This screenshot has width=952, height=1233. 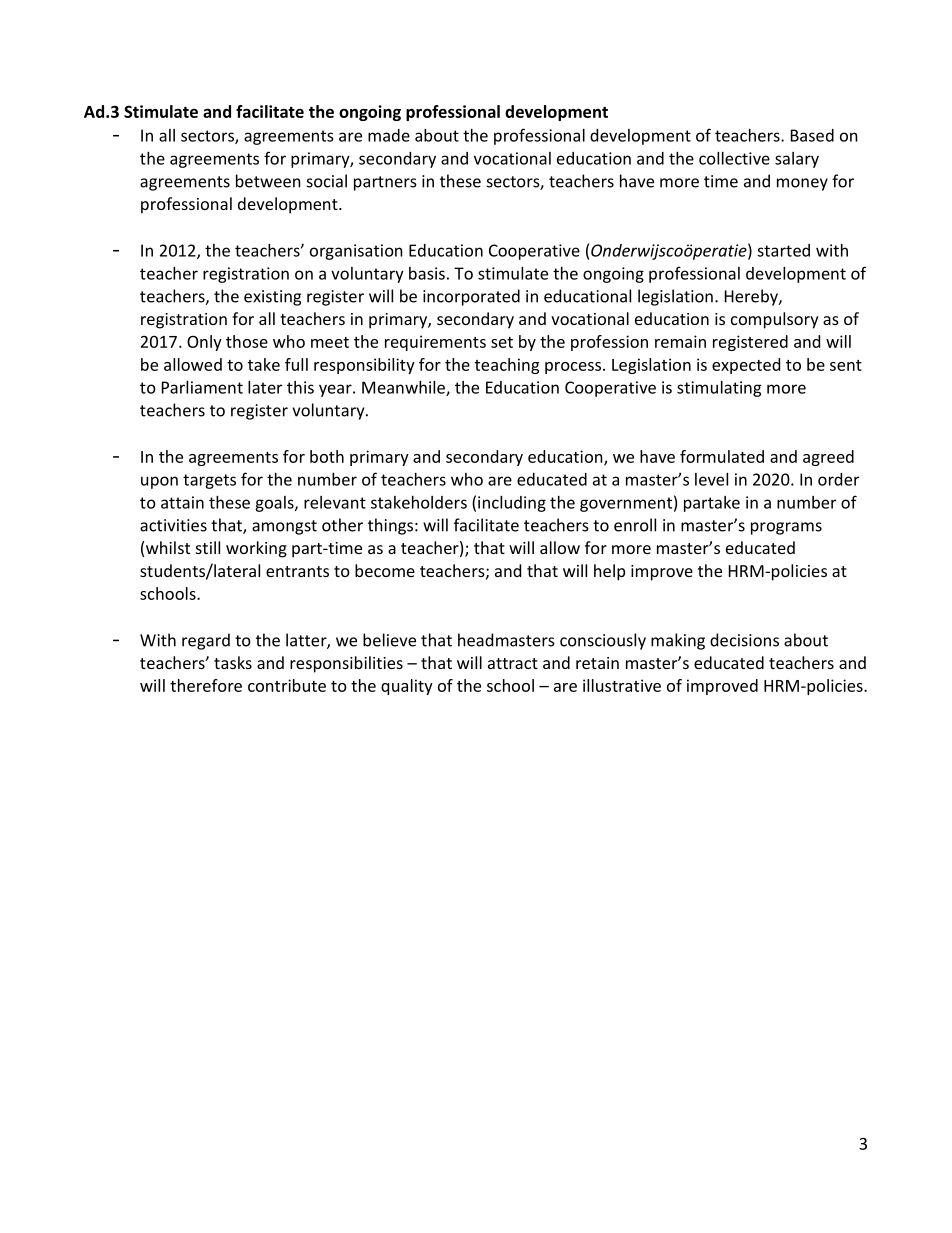 I want to click on stimulating, so click(x=719, y=389).
